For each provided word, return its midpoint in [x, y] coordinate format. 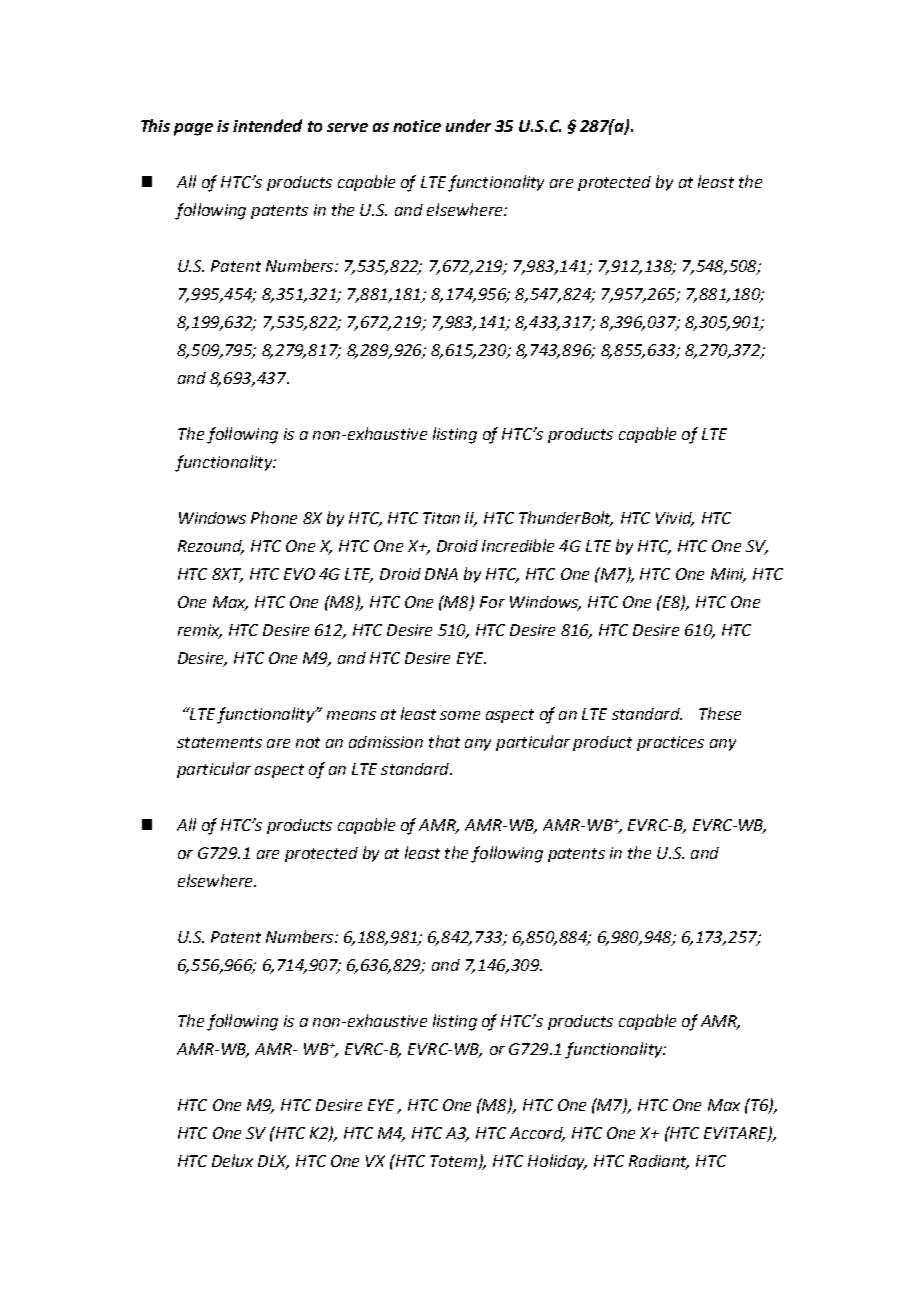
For [492, 602]
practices [670, 743]
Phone [274, 517]
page [193, 129]
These [720, 713]
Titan [441, 518]
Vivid [675, 519]
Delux [232, 1160]
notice [417, 126]
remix [200, 631]
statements [219, 742]
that [444, 741]
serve [347, 127]
